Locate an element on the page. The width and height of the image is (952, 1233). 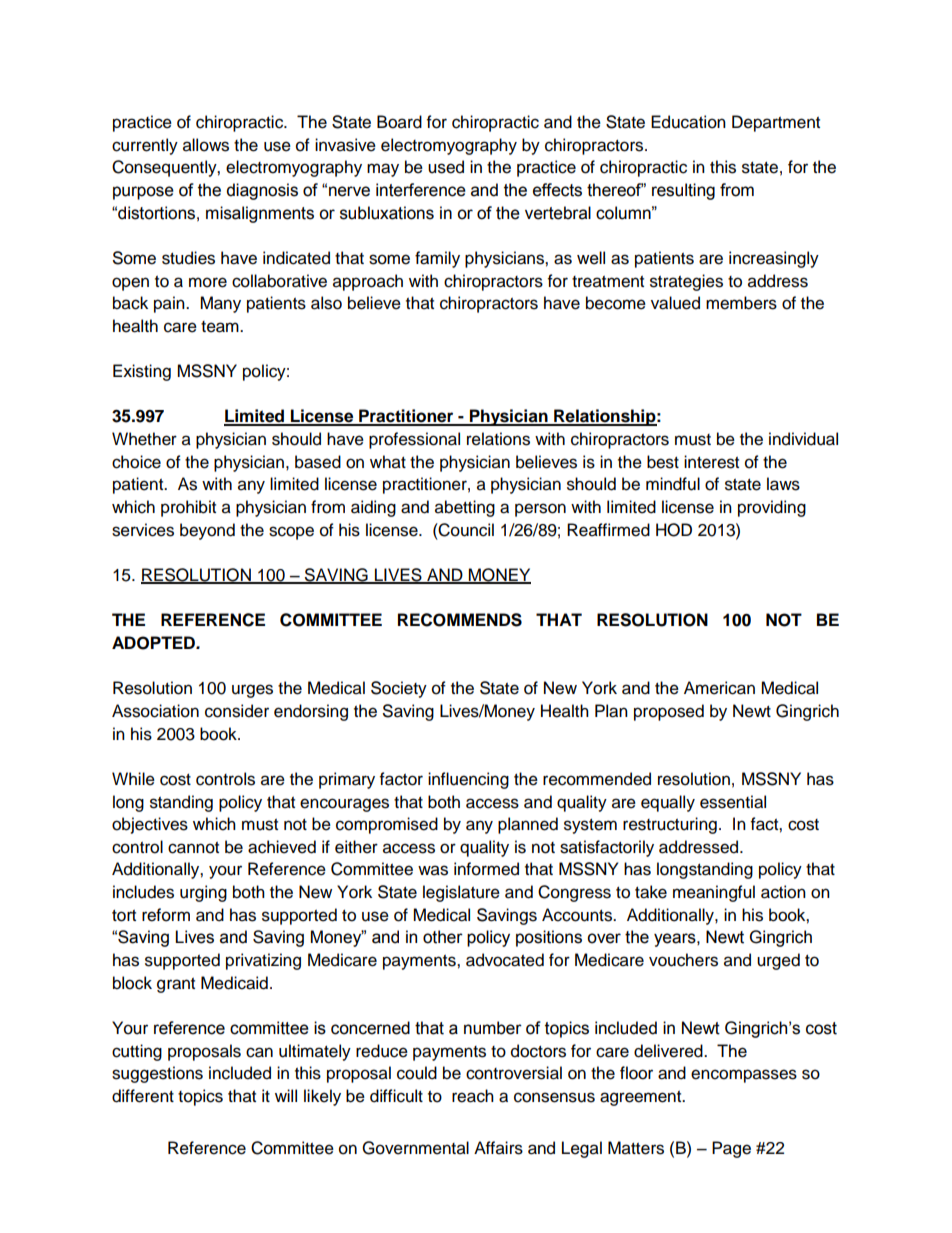
interest is located at coordinates (711, 462).
